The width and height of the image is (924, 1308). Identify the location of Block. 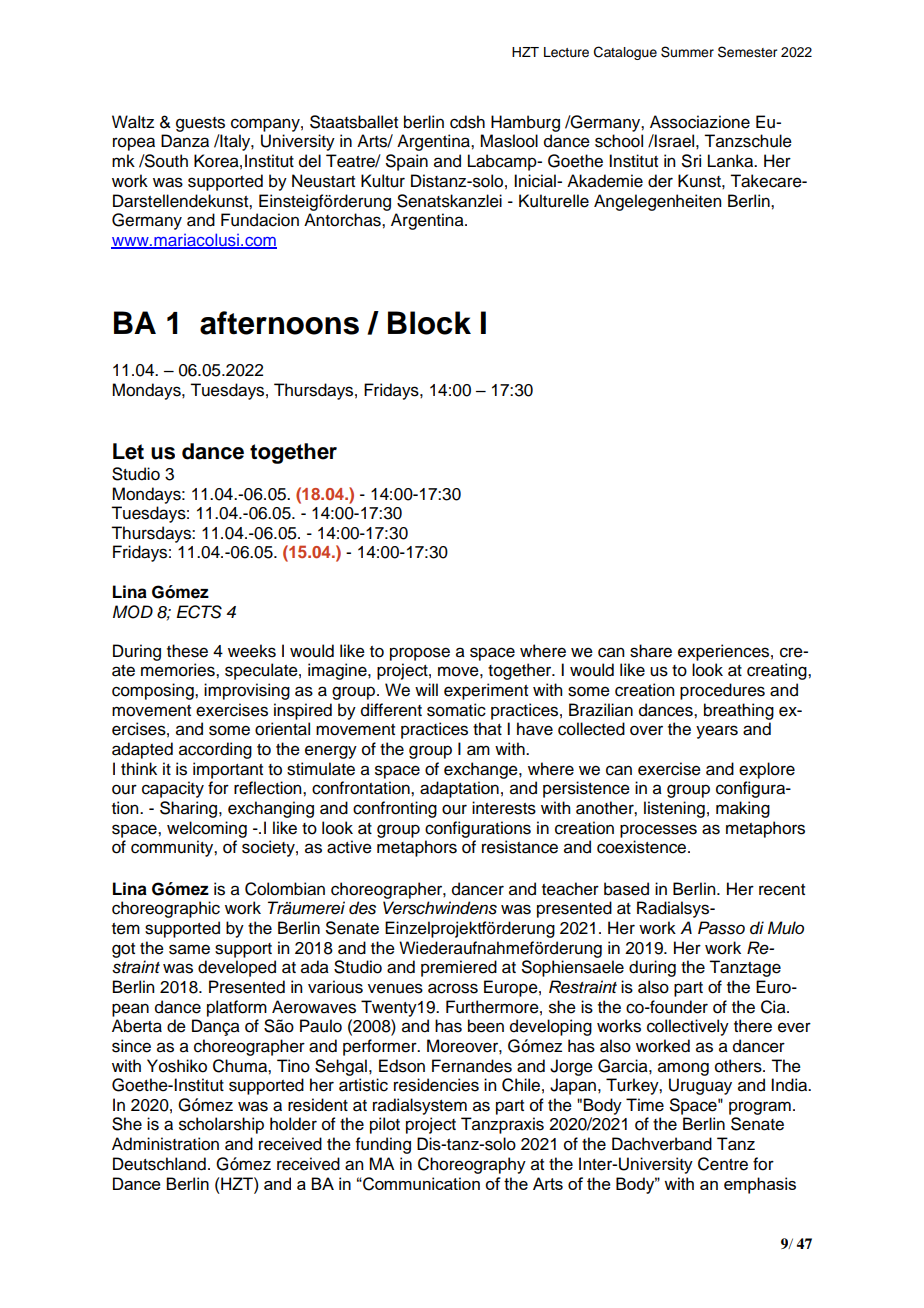
(429, 323).
